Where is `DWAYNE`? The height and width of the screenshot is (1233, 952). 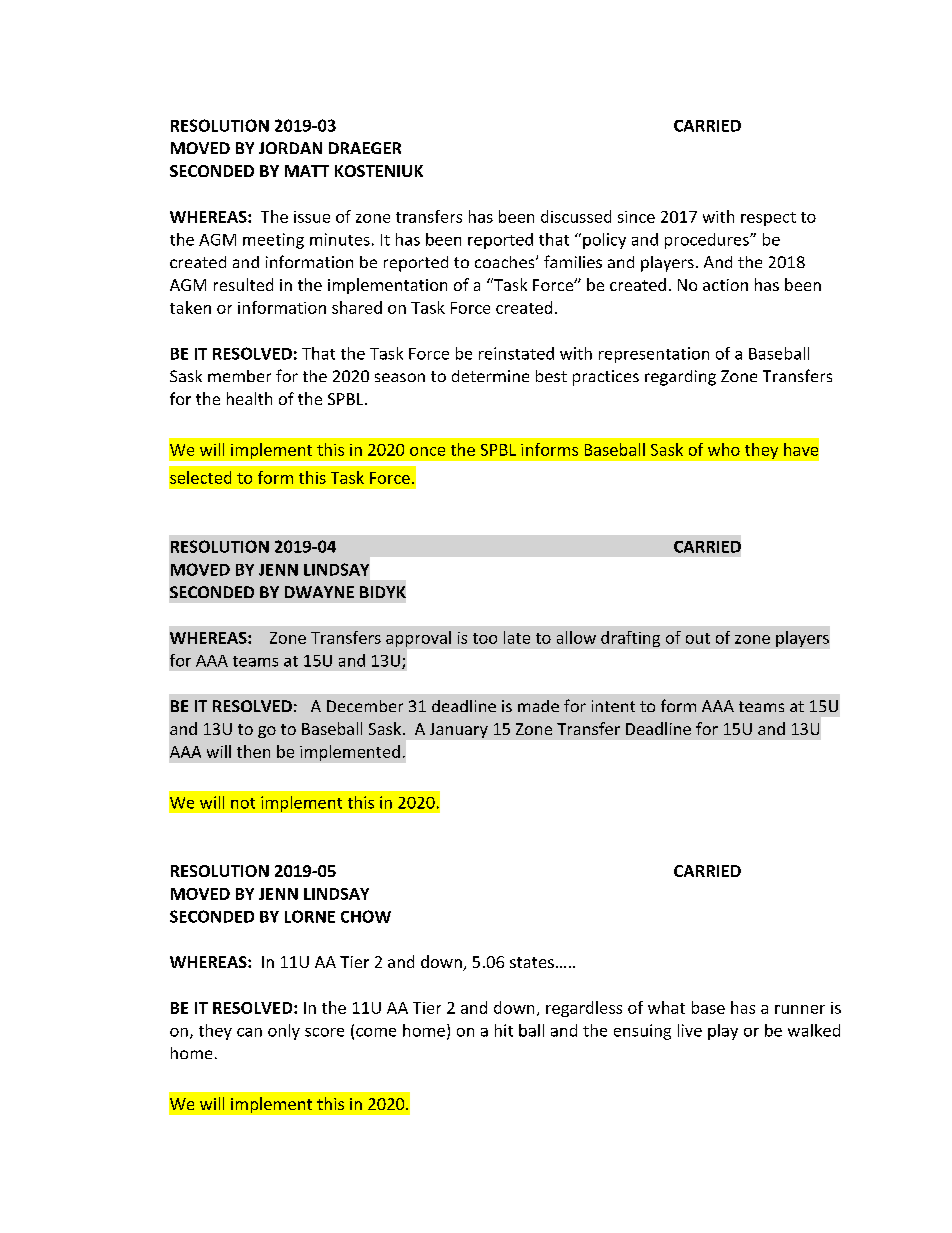 DWAYNE is located at coordinates (319, 592).
